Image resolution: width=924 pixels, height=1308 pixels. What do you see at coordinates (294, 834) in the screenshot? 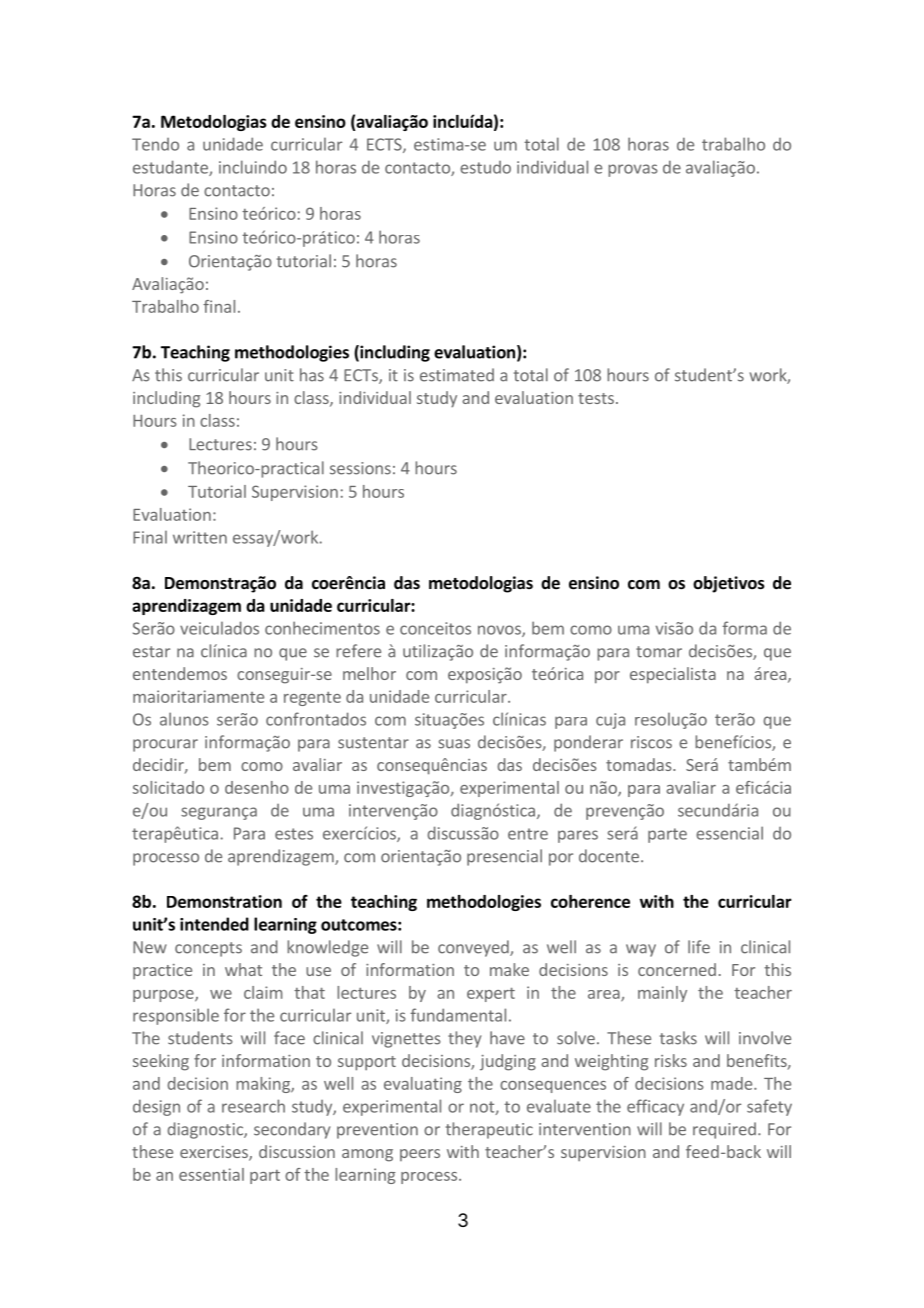
I see `estes` at bounding box center [294, 834].
